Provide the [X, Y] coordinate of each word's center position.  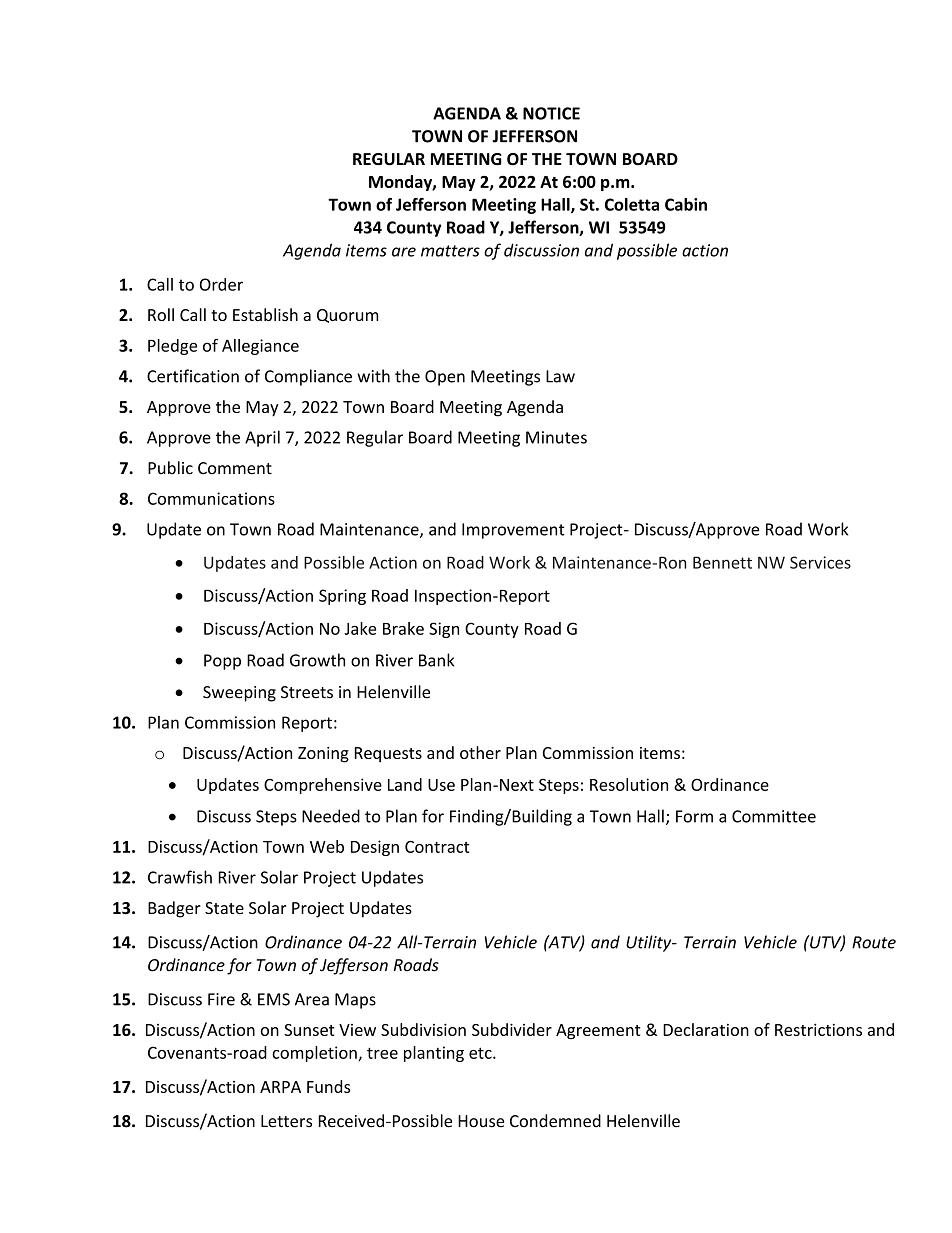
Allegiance [260, 347]
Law [560, 376]
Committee [774, 816]
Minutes [556, 437]
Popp [222, 662]
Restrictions [818, 1029]
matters [450, 251]
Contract [437, 847]
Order [221, 284]
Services [820, 562]
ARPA [280, 1087]
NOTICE [551, 113]
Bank [436, 660]
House [481, 1121]
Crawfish [180, 877]
